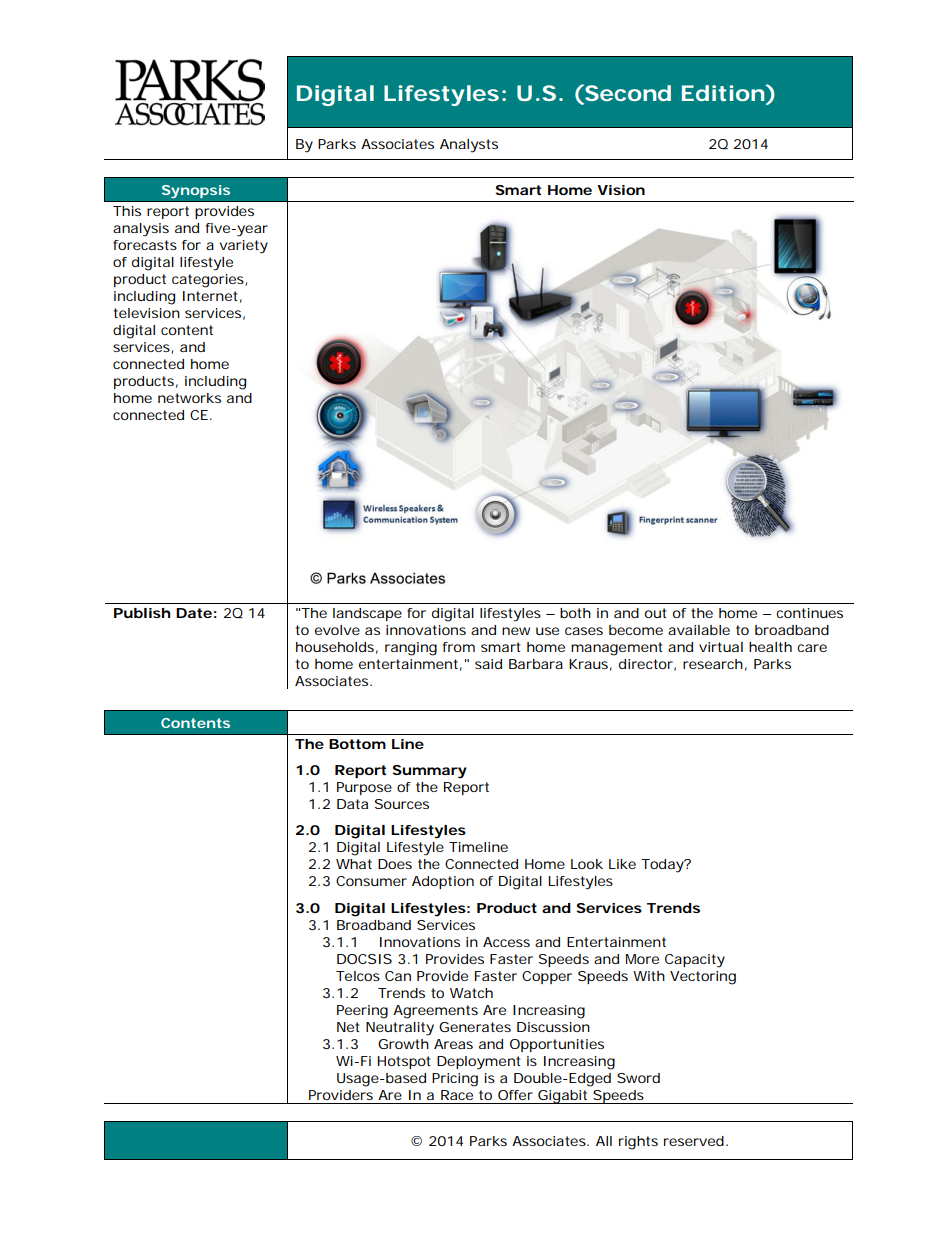 This document has height=1233, width=952. Describe the element at coordinates (721, 647) in the document. I see `virtual` at that location.
